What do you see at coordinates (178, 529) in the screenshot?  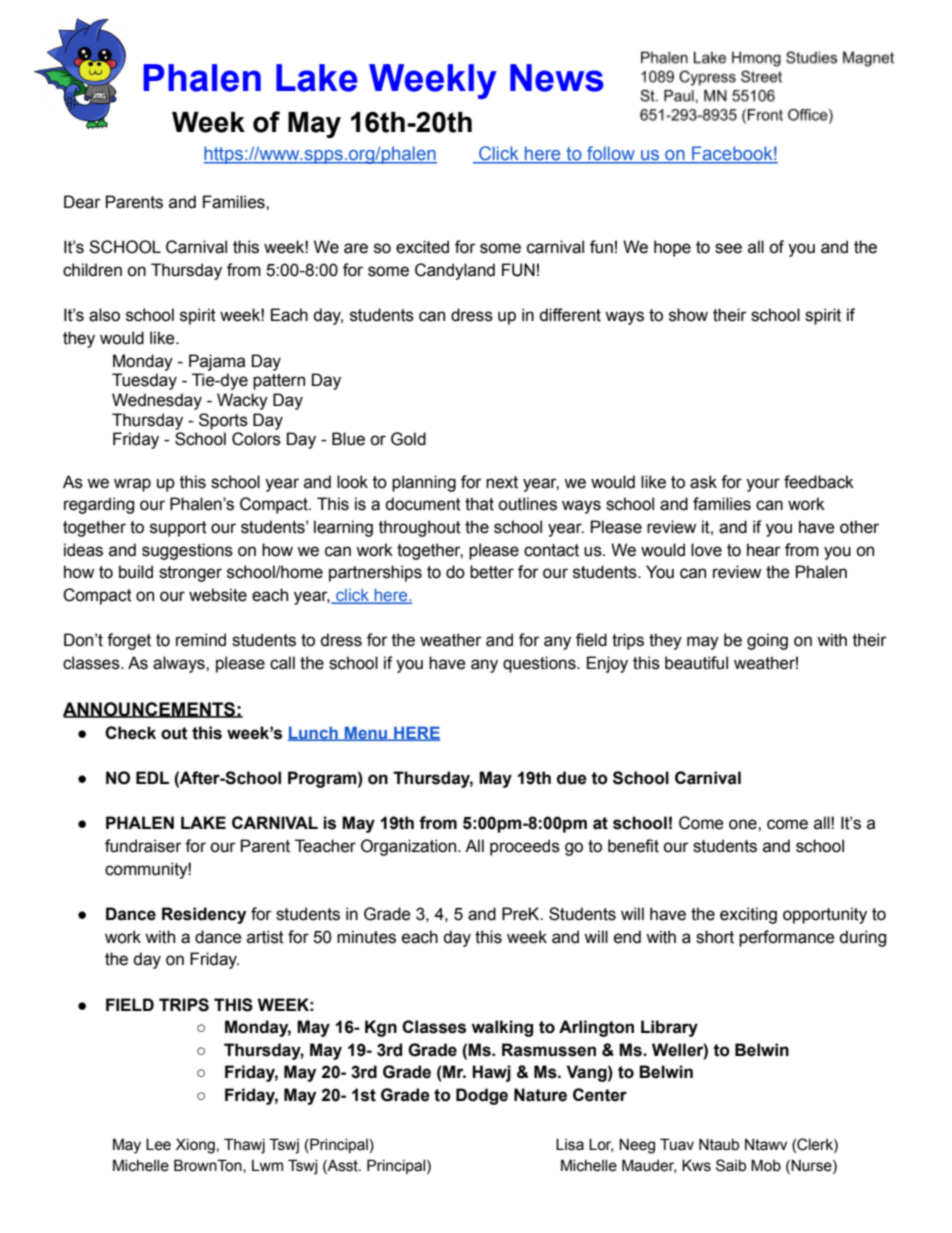 I see `support` at bounding box center [178, 529].
